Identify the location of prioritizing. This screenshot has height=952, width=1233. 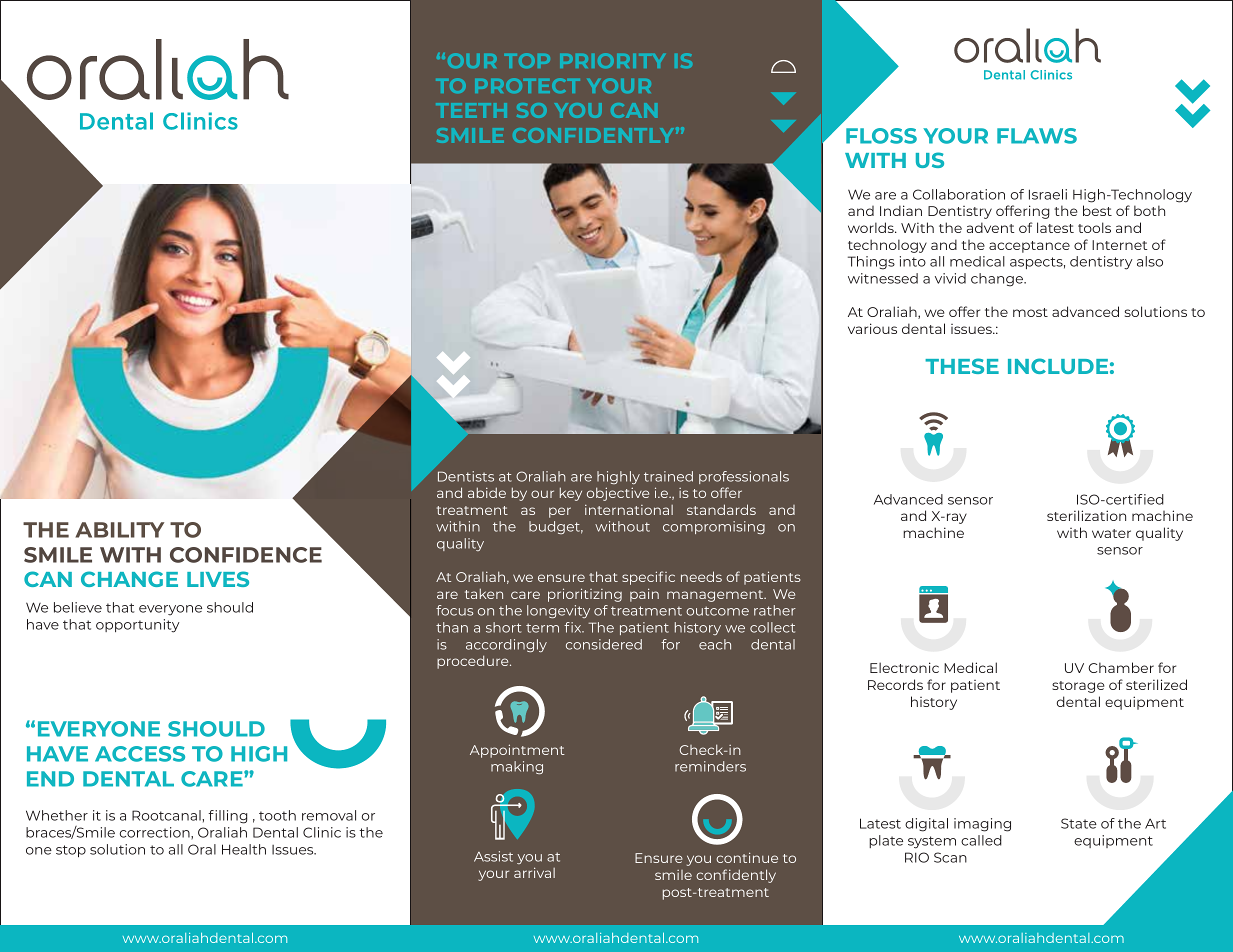
(585, 595).
